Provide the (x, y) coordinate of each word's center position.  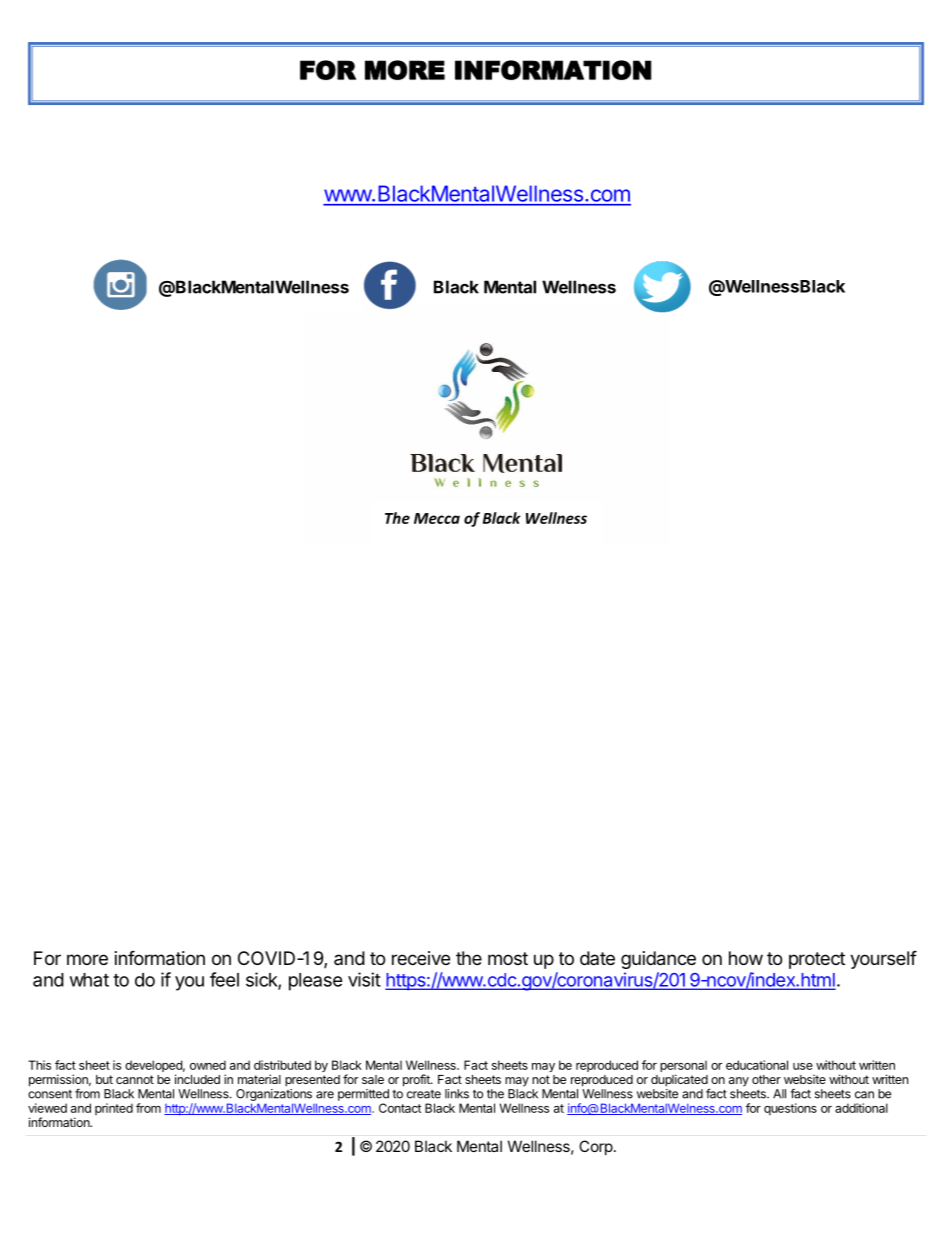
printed (114, 1109)
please (316, 982)
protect (817, 960)
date (597, 958)
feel (224, 979)
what (89, 980)
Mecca (437, 518)
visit (364, 979)
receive (421, 958)
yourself (883, 959)
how (746, 958)
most (508, 958)
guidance (658, 960)
